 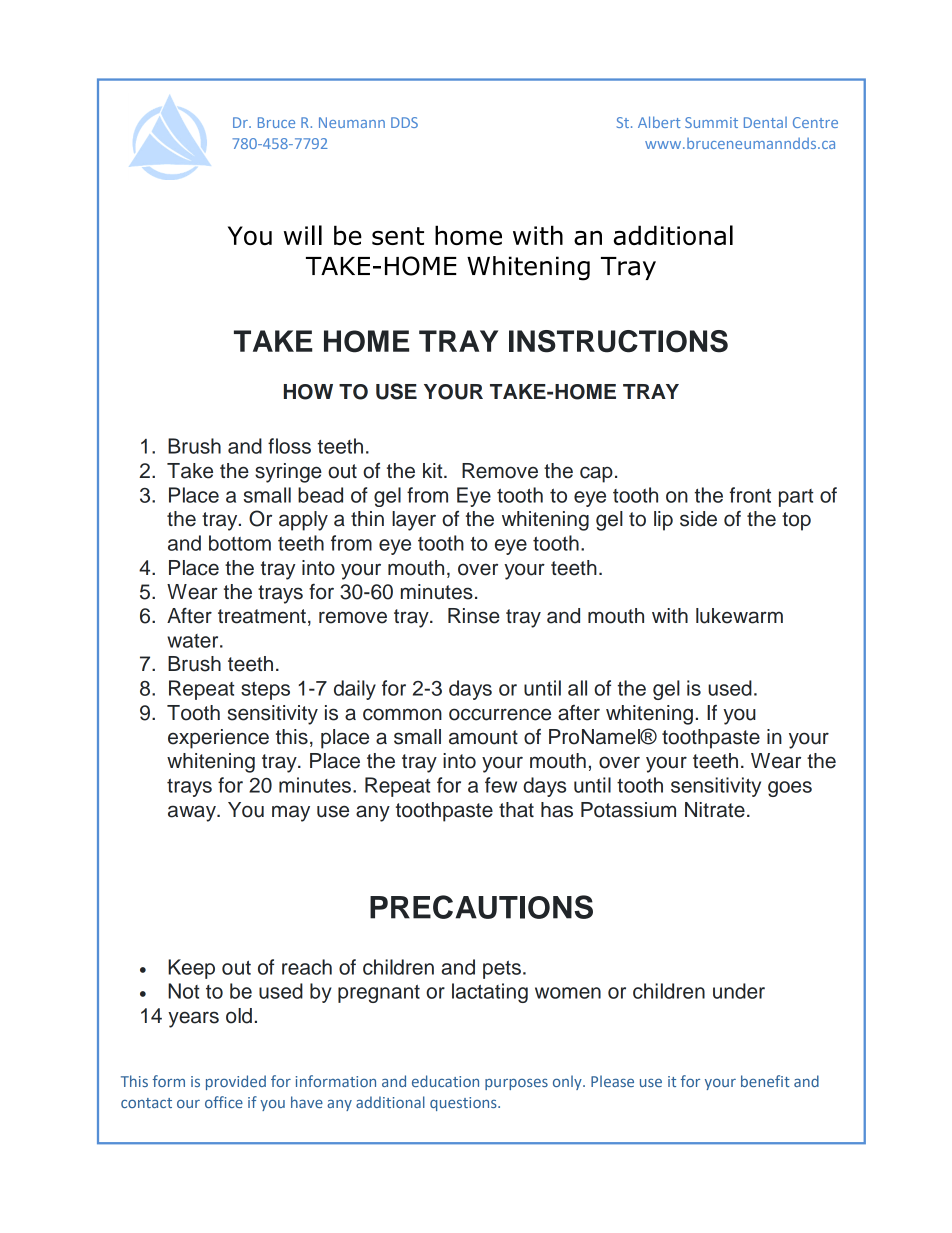 I want to click on away, so click(x=193, y=813).
